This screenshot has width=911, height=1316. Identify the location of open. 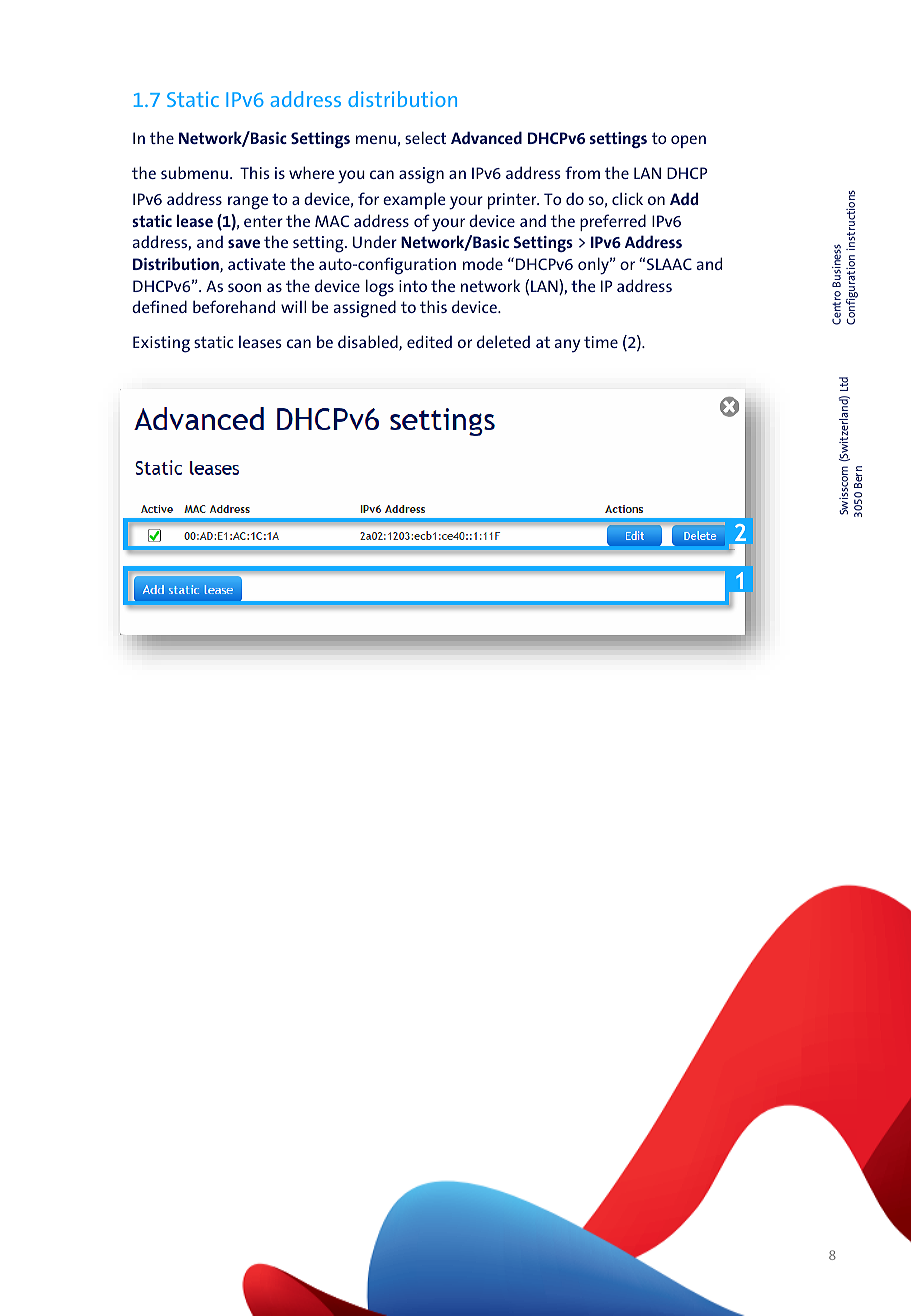
(688, 141).
